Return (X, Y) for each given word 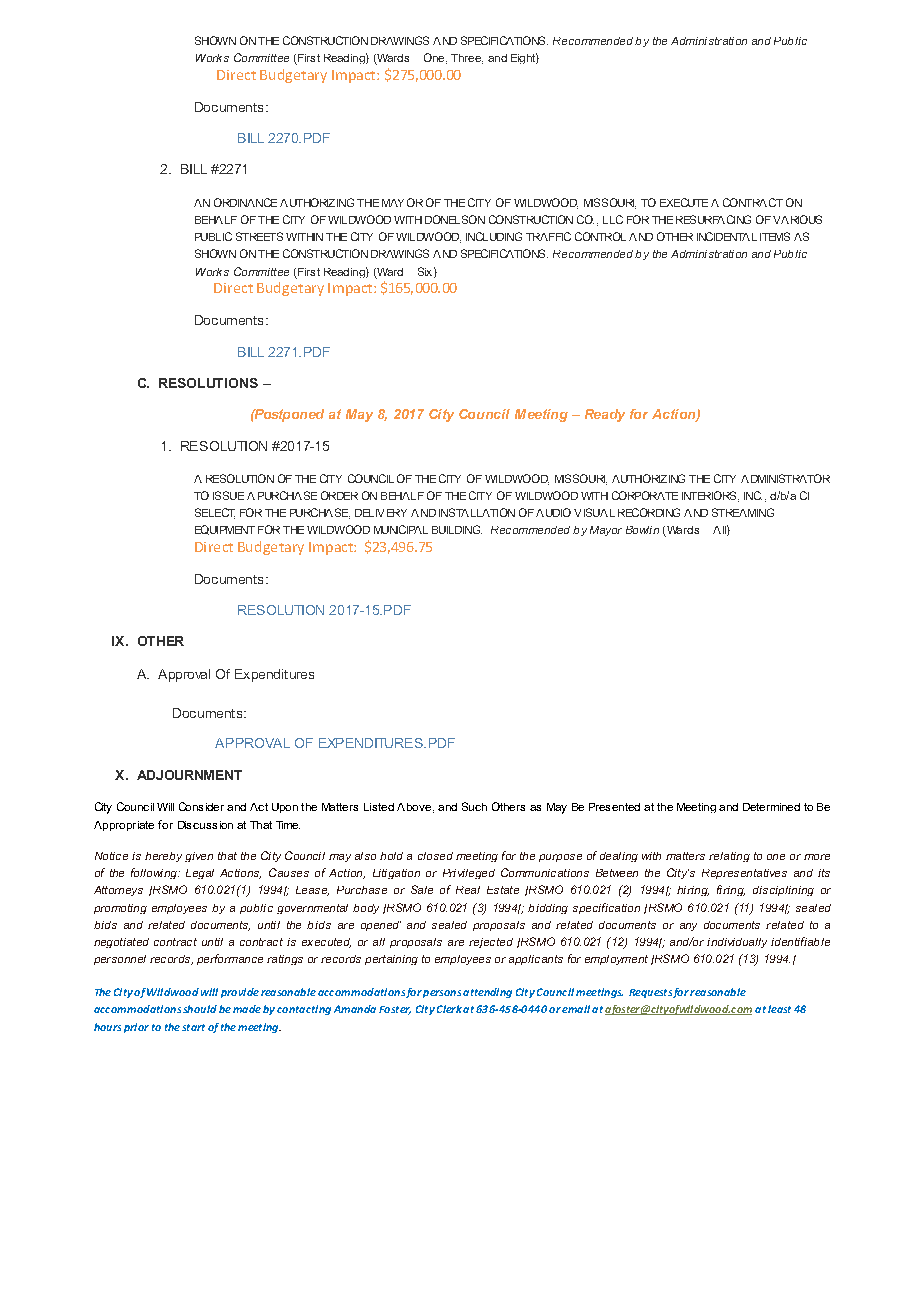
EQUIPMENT (225, 530)
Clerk (449, 1009)
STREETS (259, 236)
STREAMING (743, 512)
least (779, 1009)
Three (467, 59)
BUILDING (457, 529)
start (193, 1027)
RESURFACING (713, 219)
